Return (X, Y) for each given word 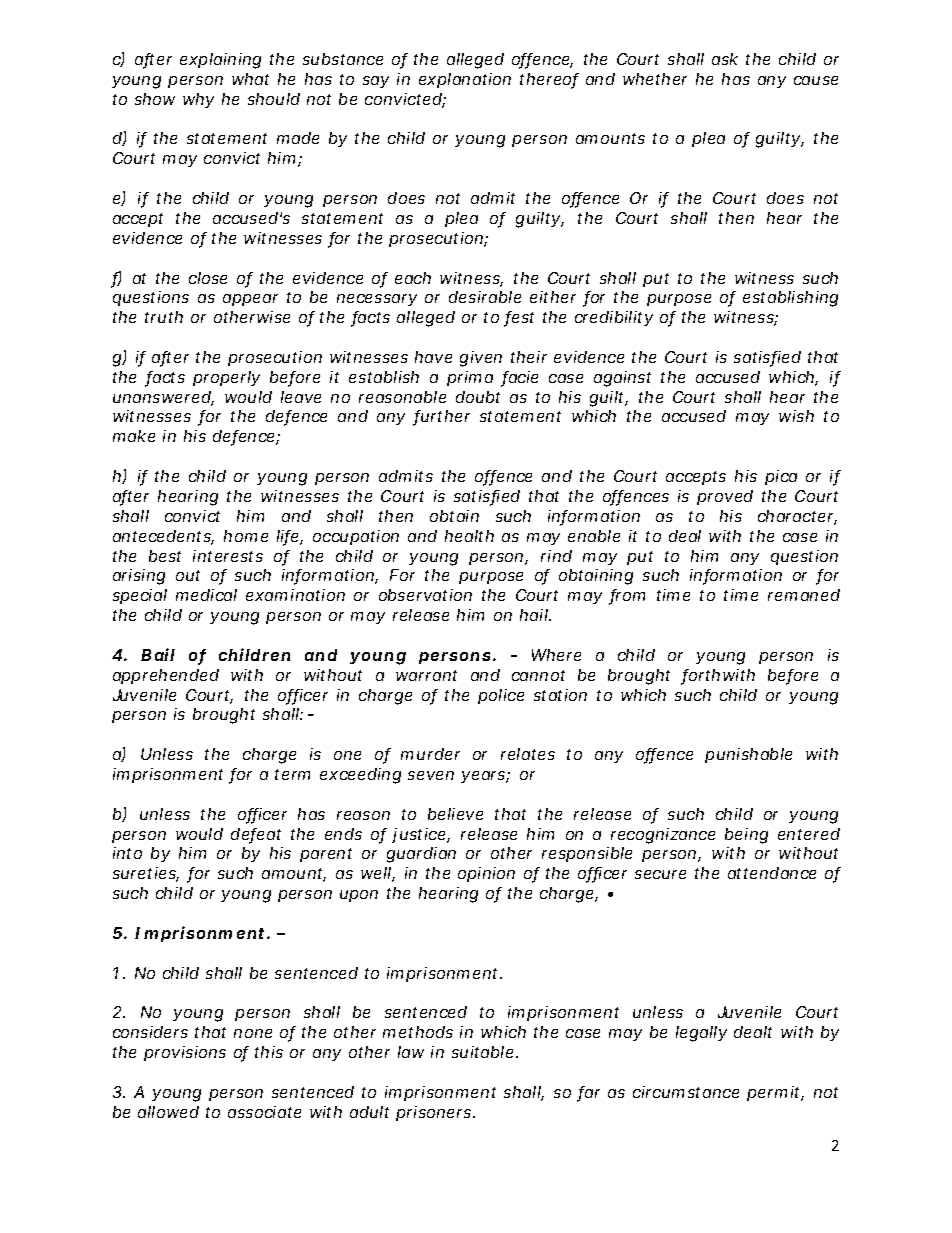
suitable (482, 1052)
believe (455, 814)
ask (725, 59)
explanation (465, 80)
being (746, 836)
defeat (256, 835)
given (481, 359)
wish (796, 416)
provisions (185, 1053)
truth (164, 317)
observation (425, 595)
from (627, 596)
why (198, 100)
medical (206, 595)
